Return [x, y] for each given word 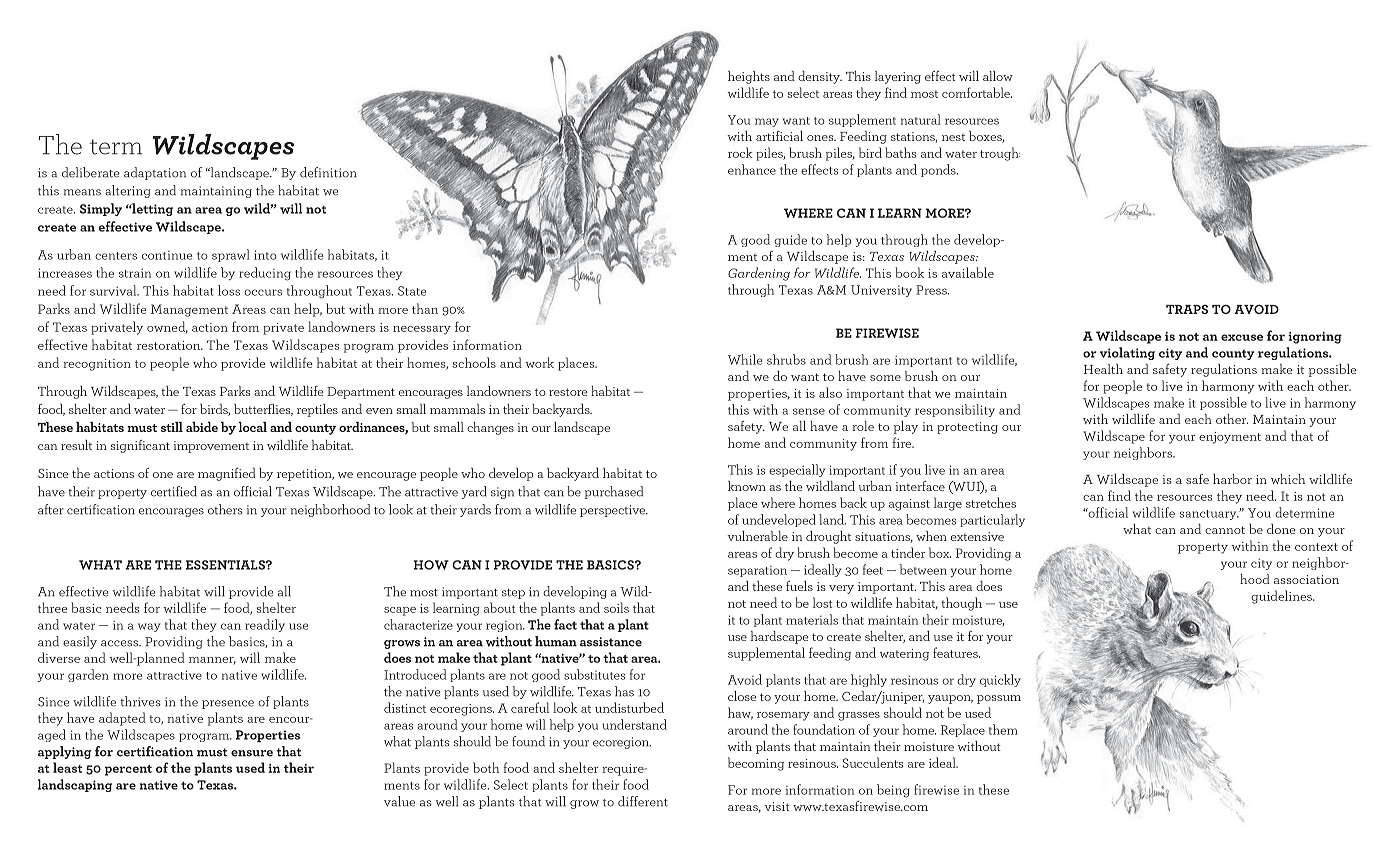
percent [128, 770]
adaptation [155, 173]
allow [998, 76]
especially [797, 470]
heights [749, 77]
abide [202, 427]
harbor [1232, 479]
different [643, 801]
